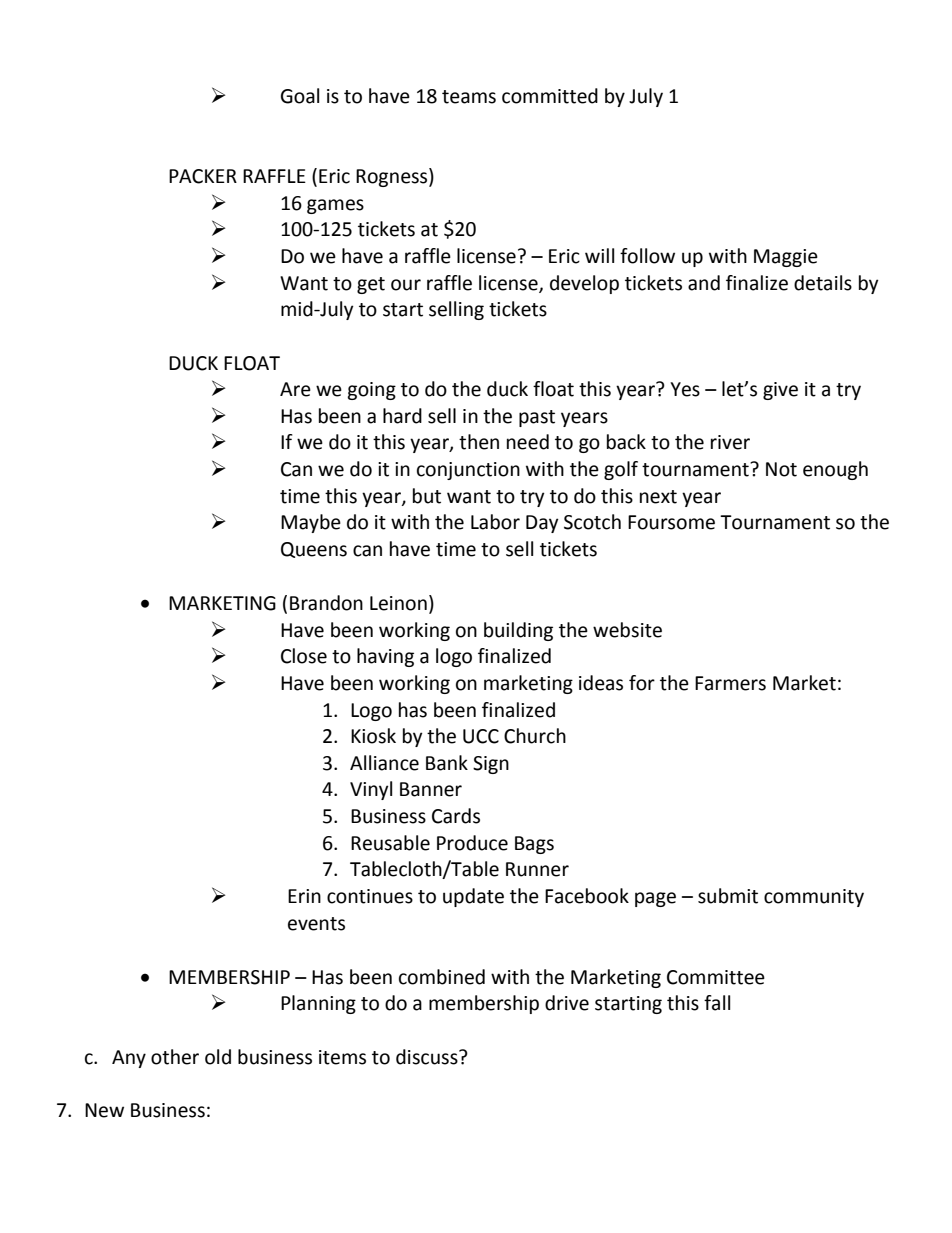 Image resolution: width=952 pixels, height=1233 pixels. What do you see at coordinates (175, 1057) in the screenshot?
I see `other` at bounding box center [175, 1057].
